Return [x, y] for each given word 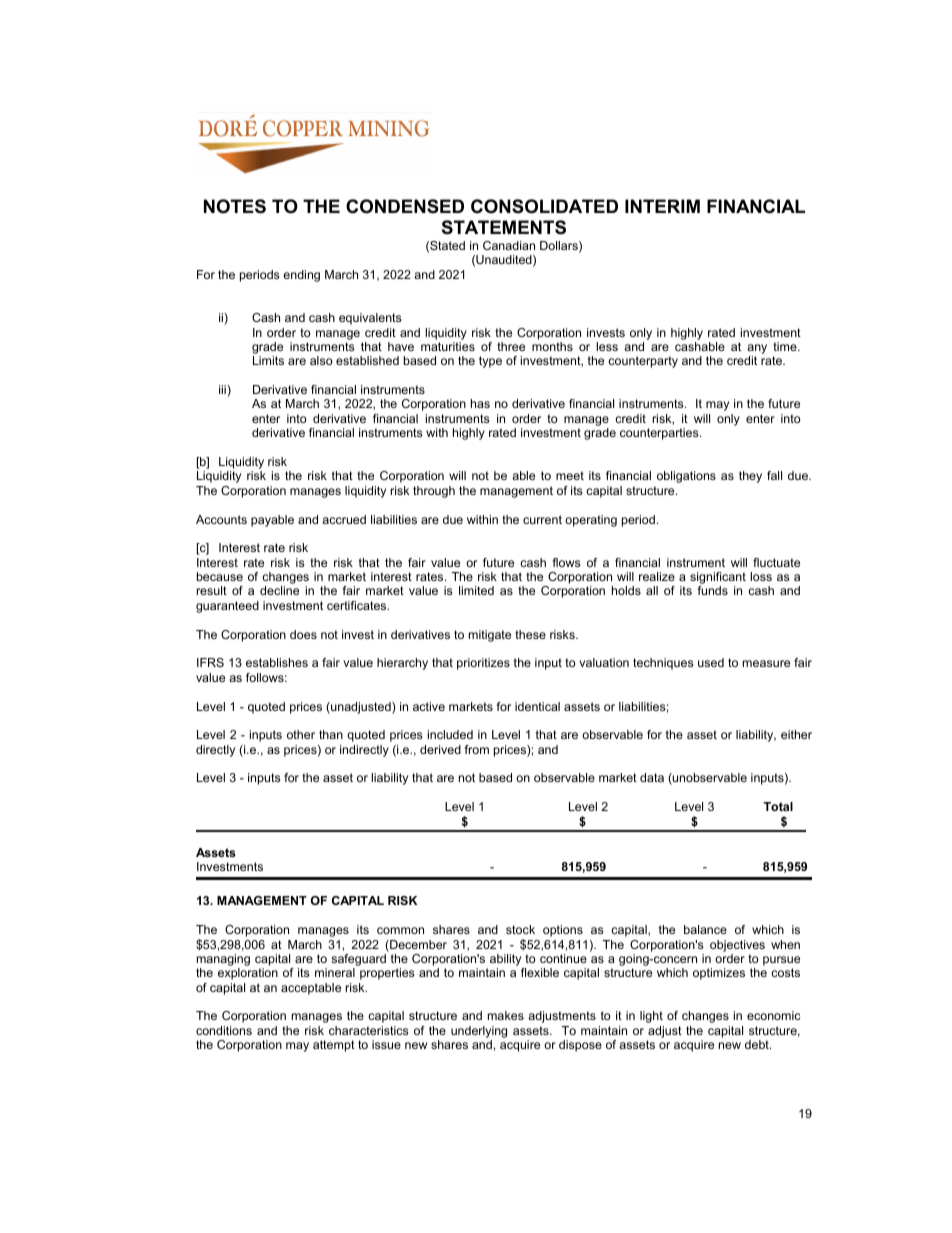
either [796, 734]
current [542, 519]
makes [506, 1015]
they [750, 477]
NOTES [235, 206]
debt [758, 1044]
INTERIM [662, 206]
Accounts [221, 519]
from [477, 749]
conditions [224, 1030]
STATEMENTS [504, 227]
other [301, 734]
